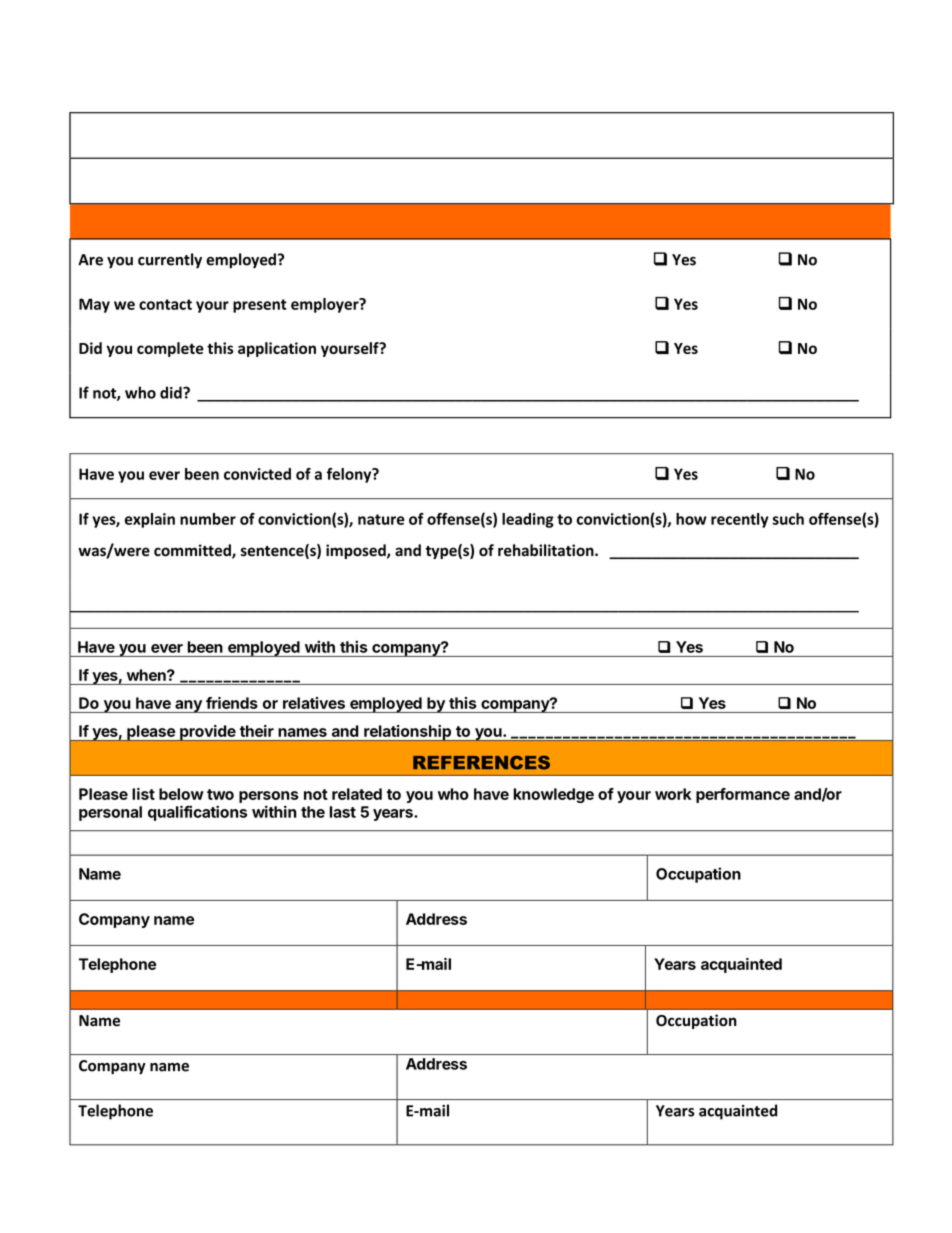 The height and width of the screenshot is (1233, 952). I want to click on friends, so click(232, 703).
